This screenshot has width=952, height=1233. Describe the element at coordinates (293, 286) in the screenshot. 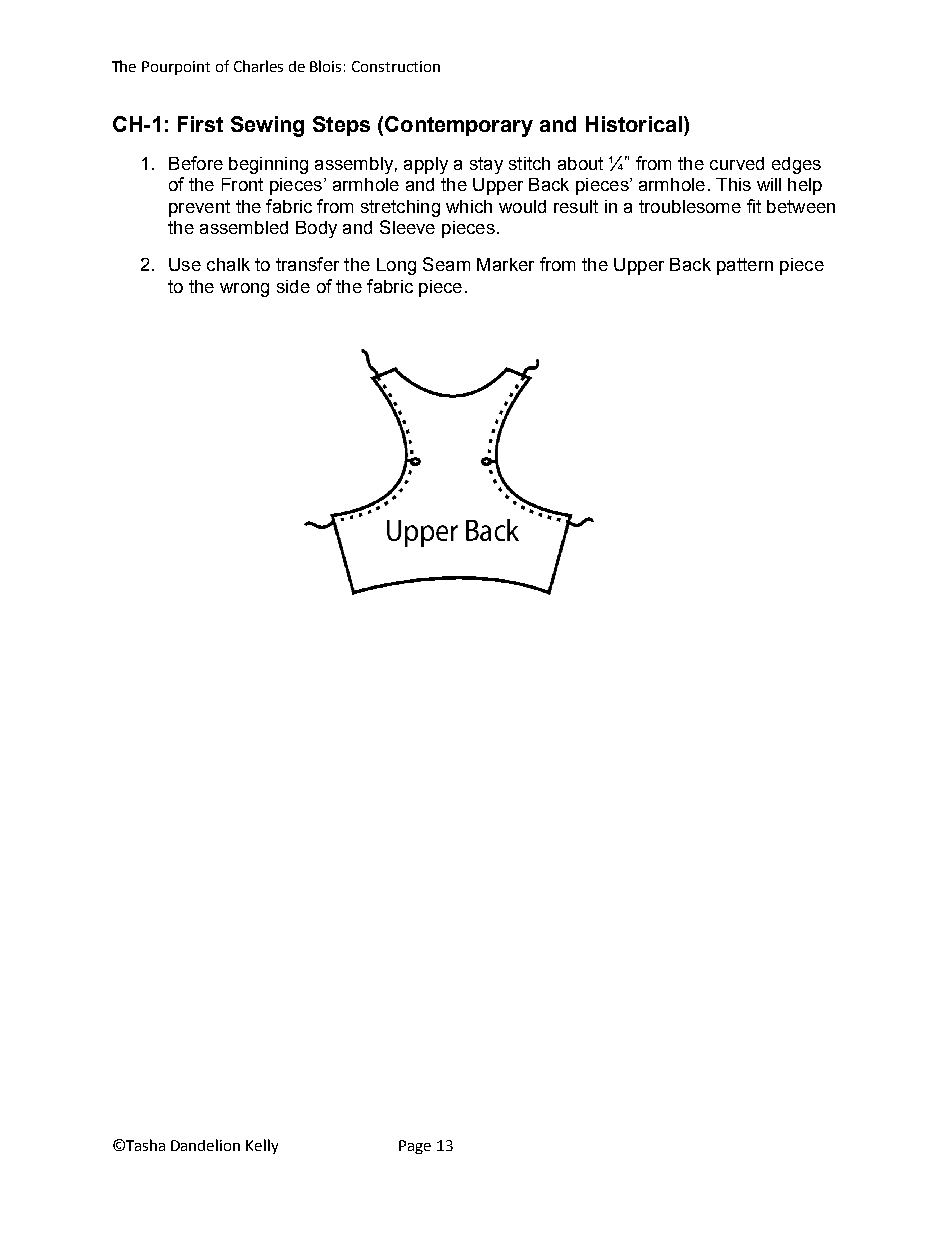

I see `side` at that location.
